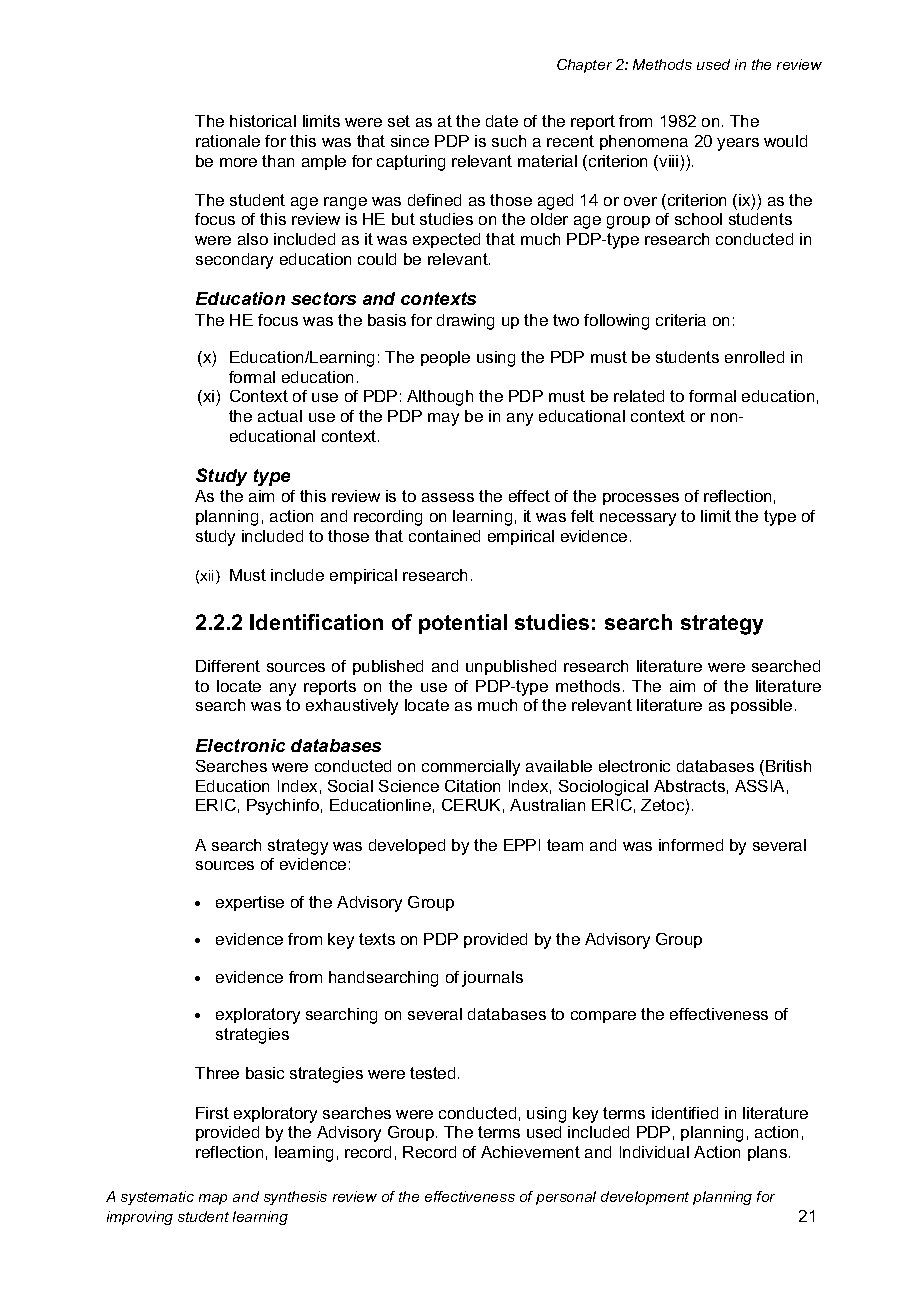 Image resolution: width=924 pixels, height=1308 pixels. What do you see at coordinates (444, 536) in the screenshot?
I see `contained` at bounding box center [444, 536].
